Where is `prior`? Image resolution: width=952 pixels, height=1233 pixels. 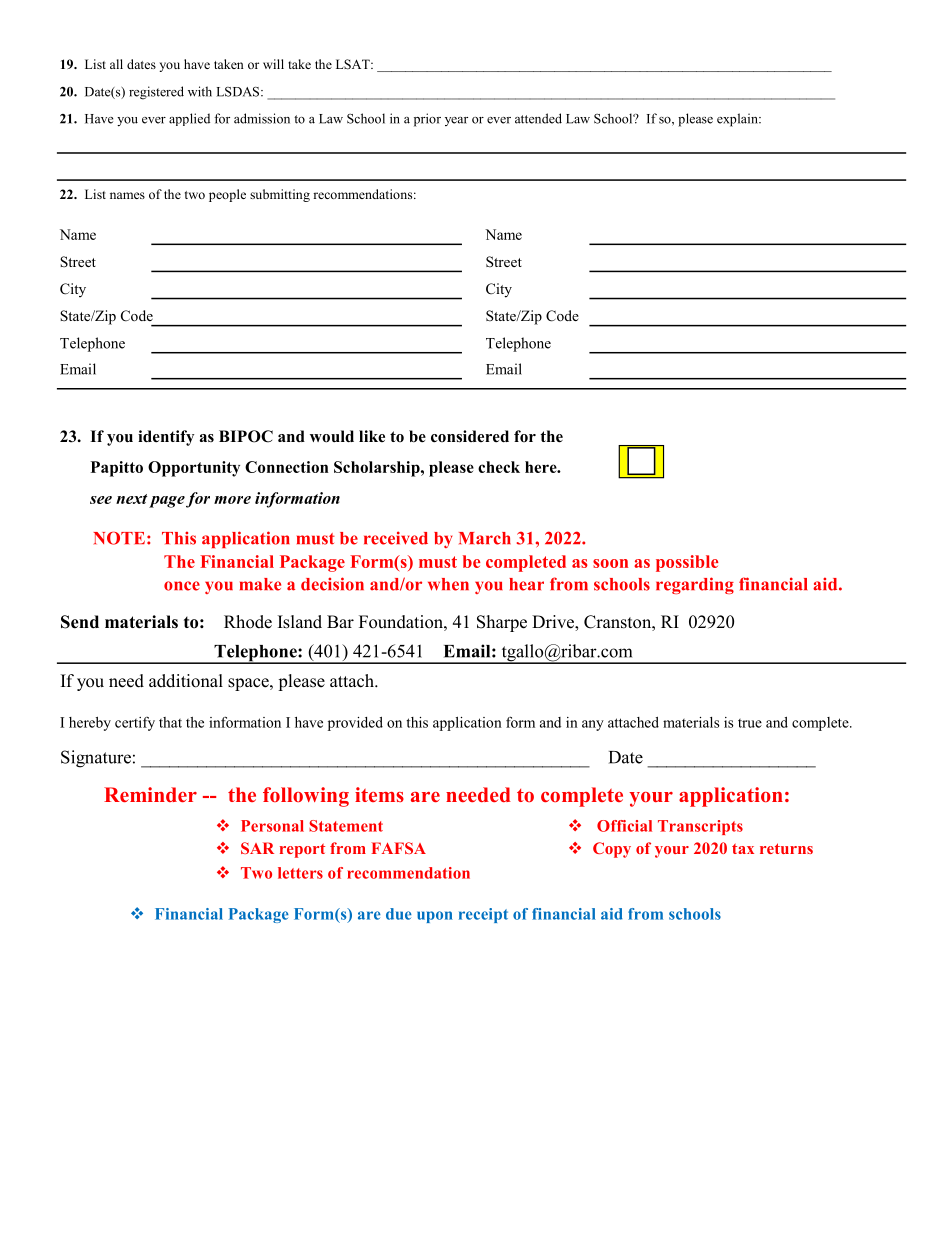
prior is located at coordinates (427, 120).
